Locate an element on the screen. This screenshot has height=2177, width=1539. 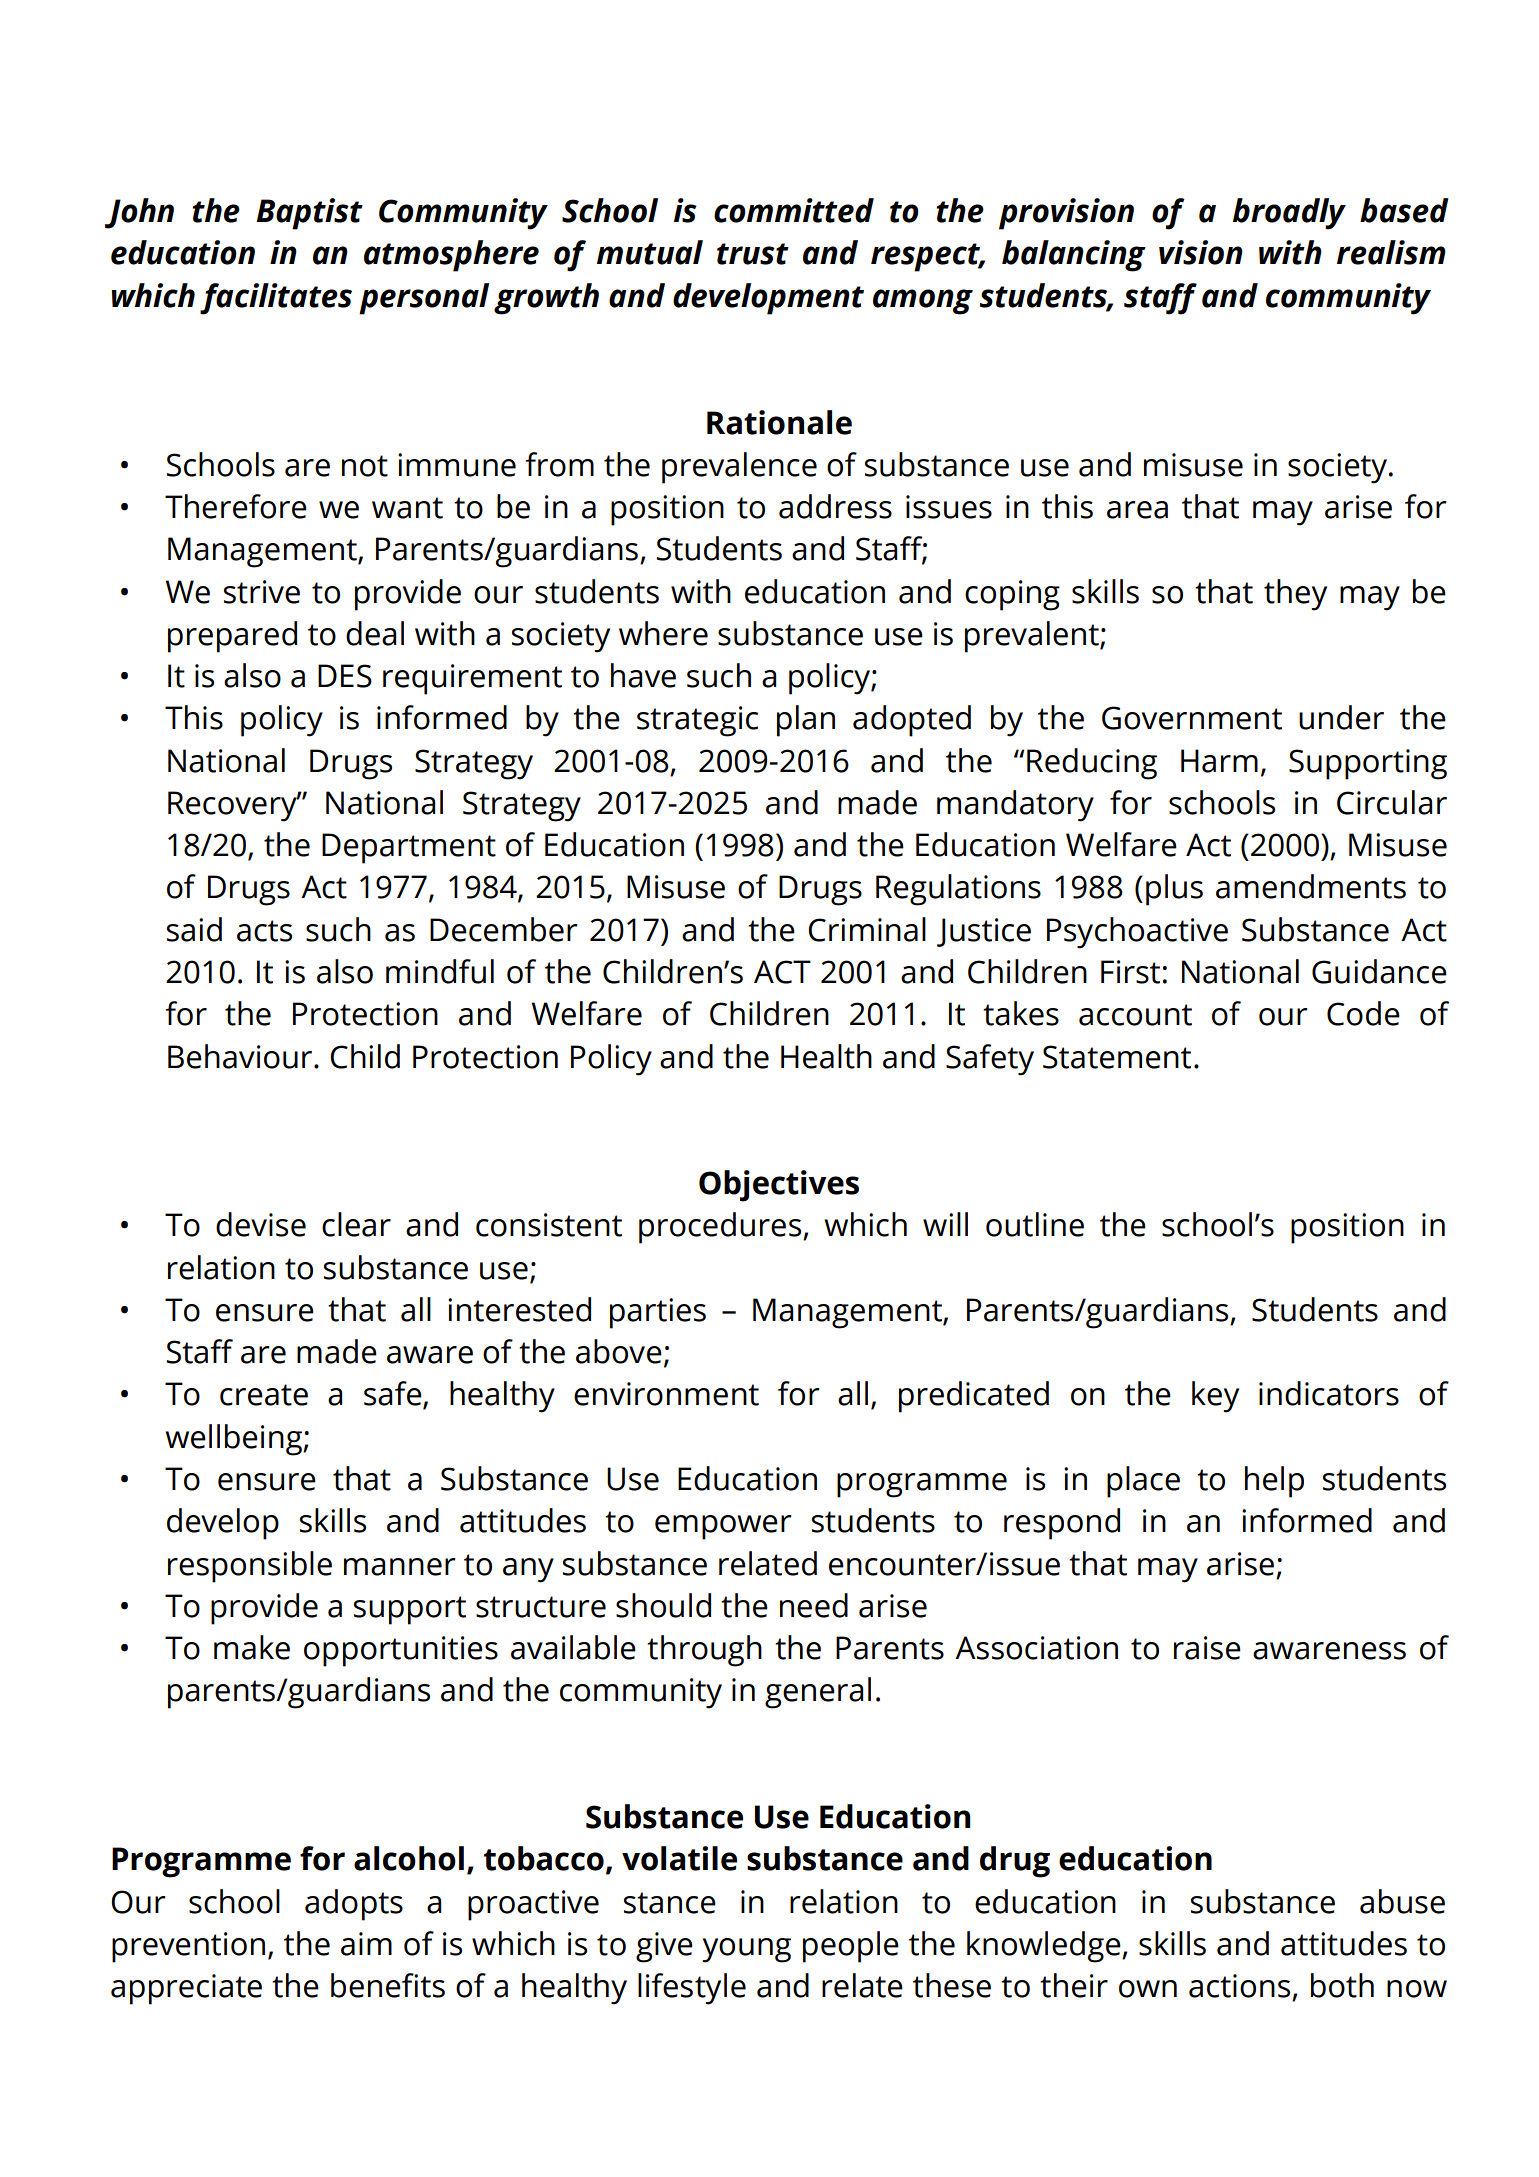
Department is located at coordinates (409, 848).
